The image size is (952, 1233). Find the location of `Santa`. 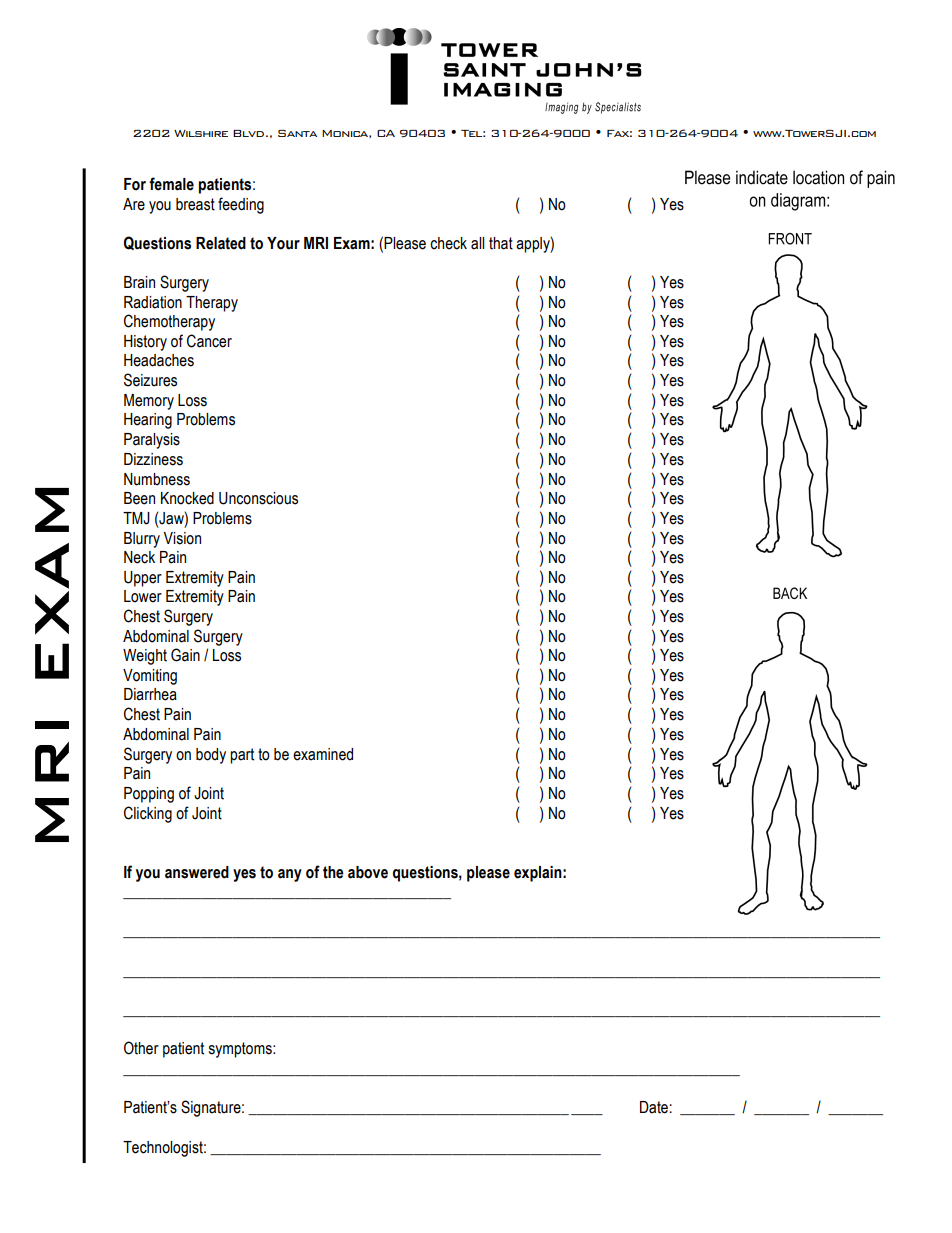

Santa is located at coordinates (297, 133).
